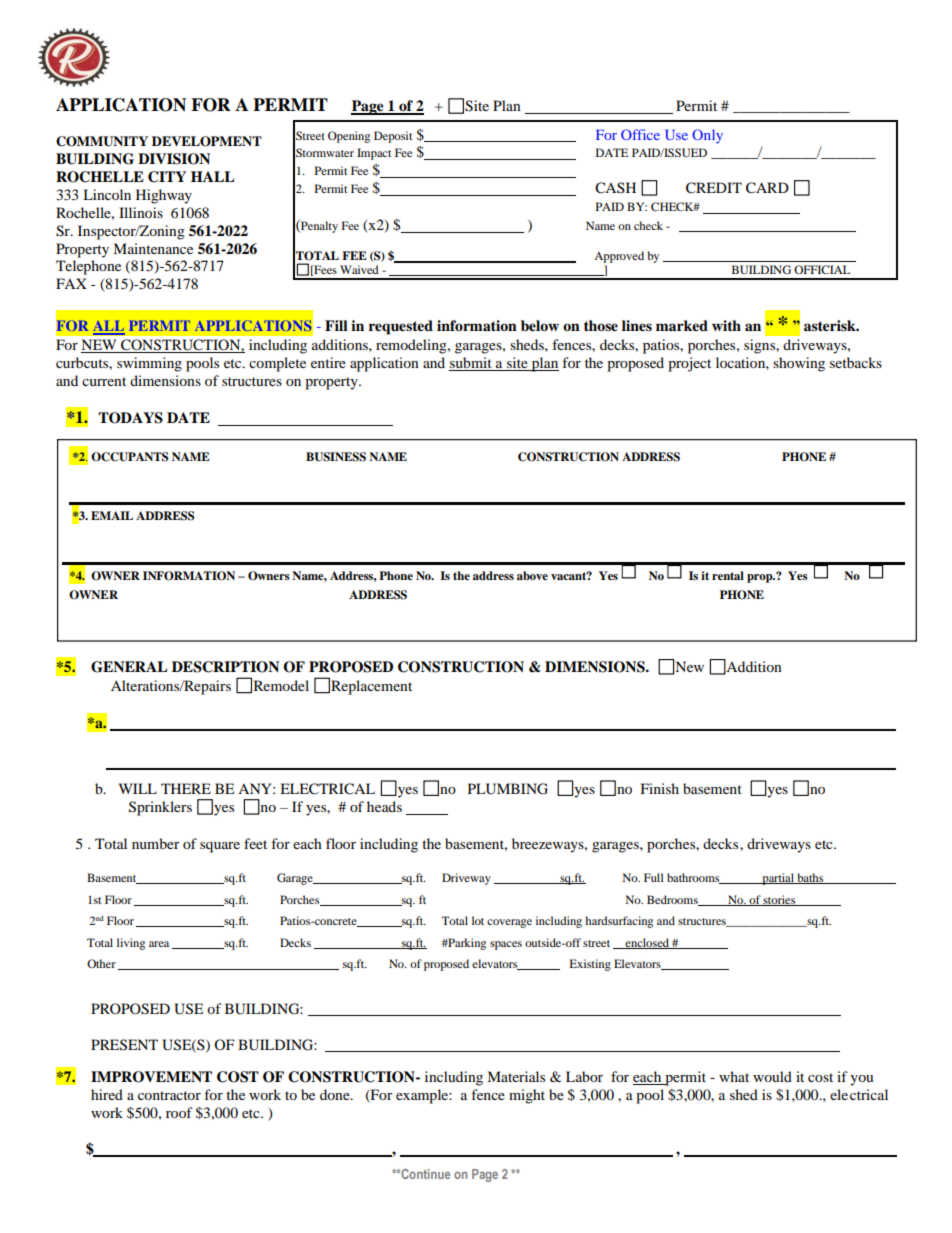  I want to click on OCCUPANTS, so click(129, 457).
